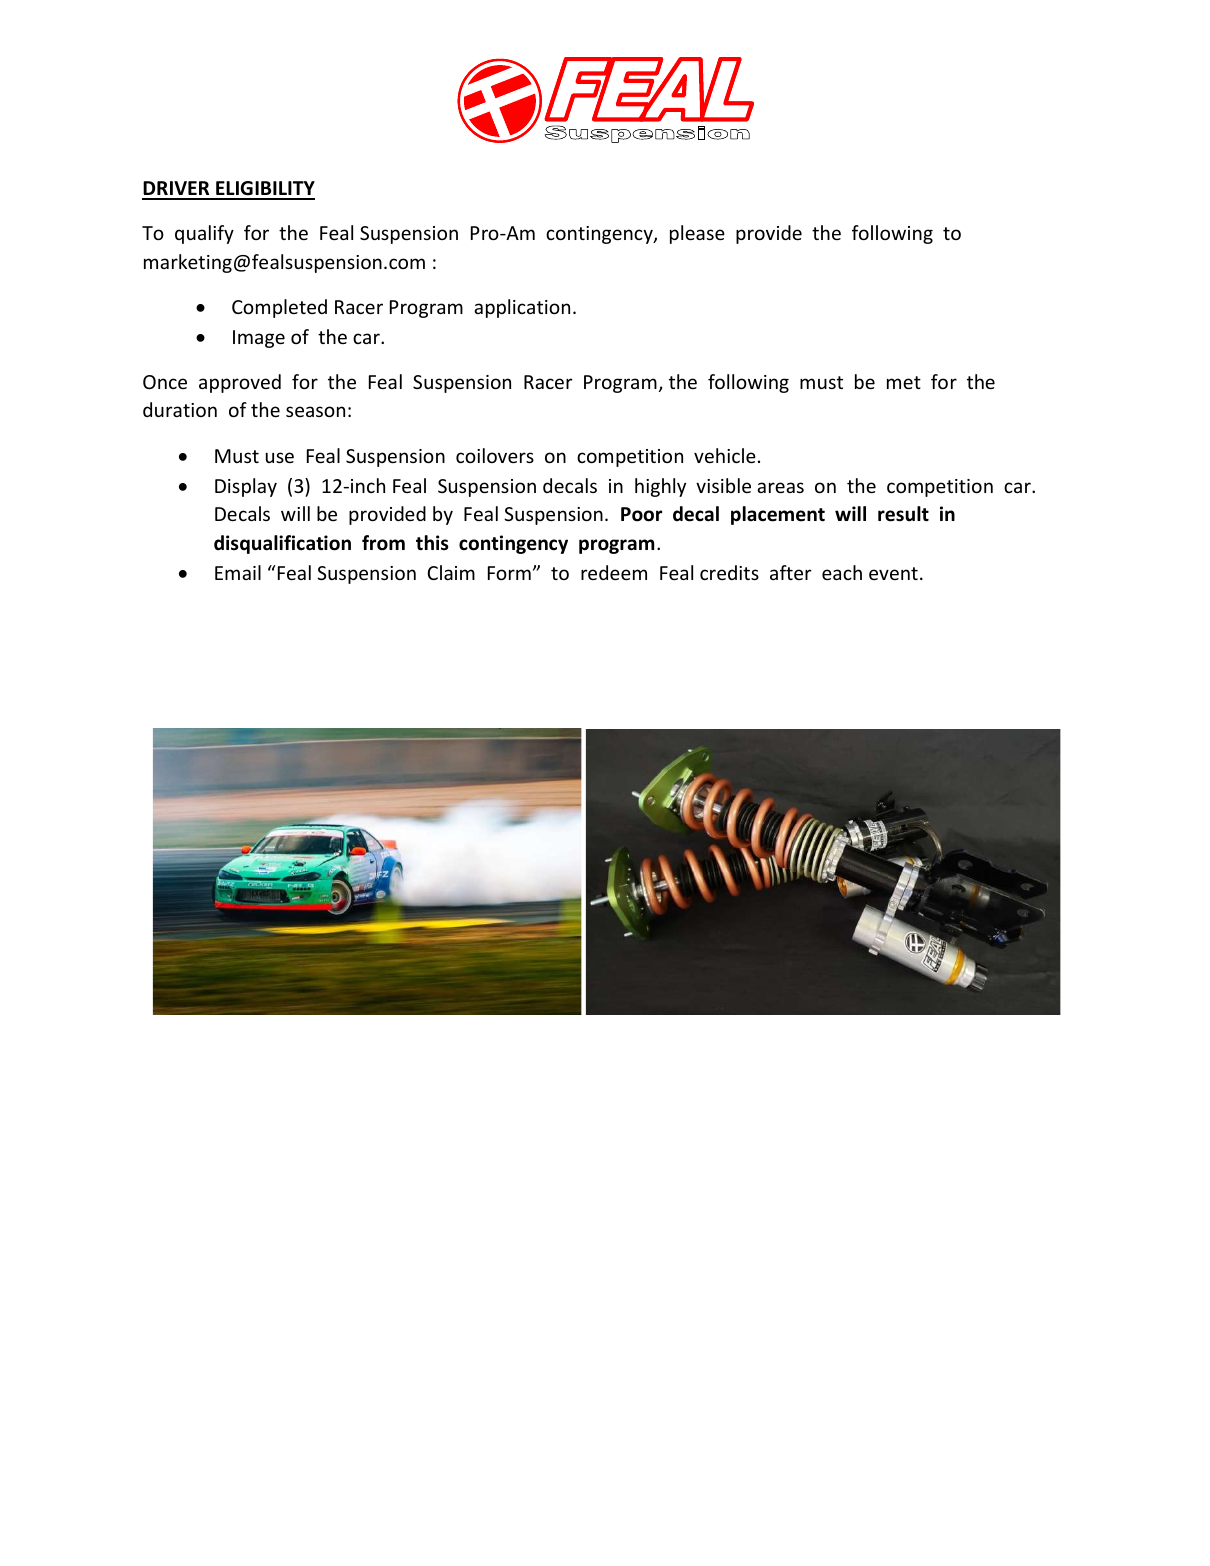 Image resolution: width=1210 pixels, height=1566 pixels. What do you see at coordinates (725, 455) in the screenshot?
I see `vehicle` at bounding box center [725, 455].
